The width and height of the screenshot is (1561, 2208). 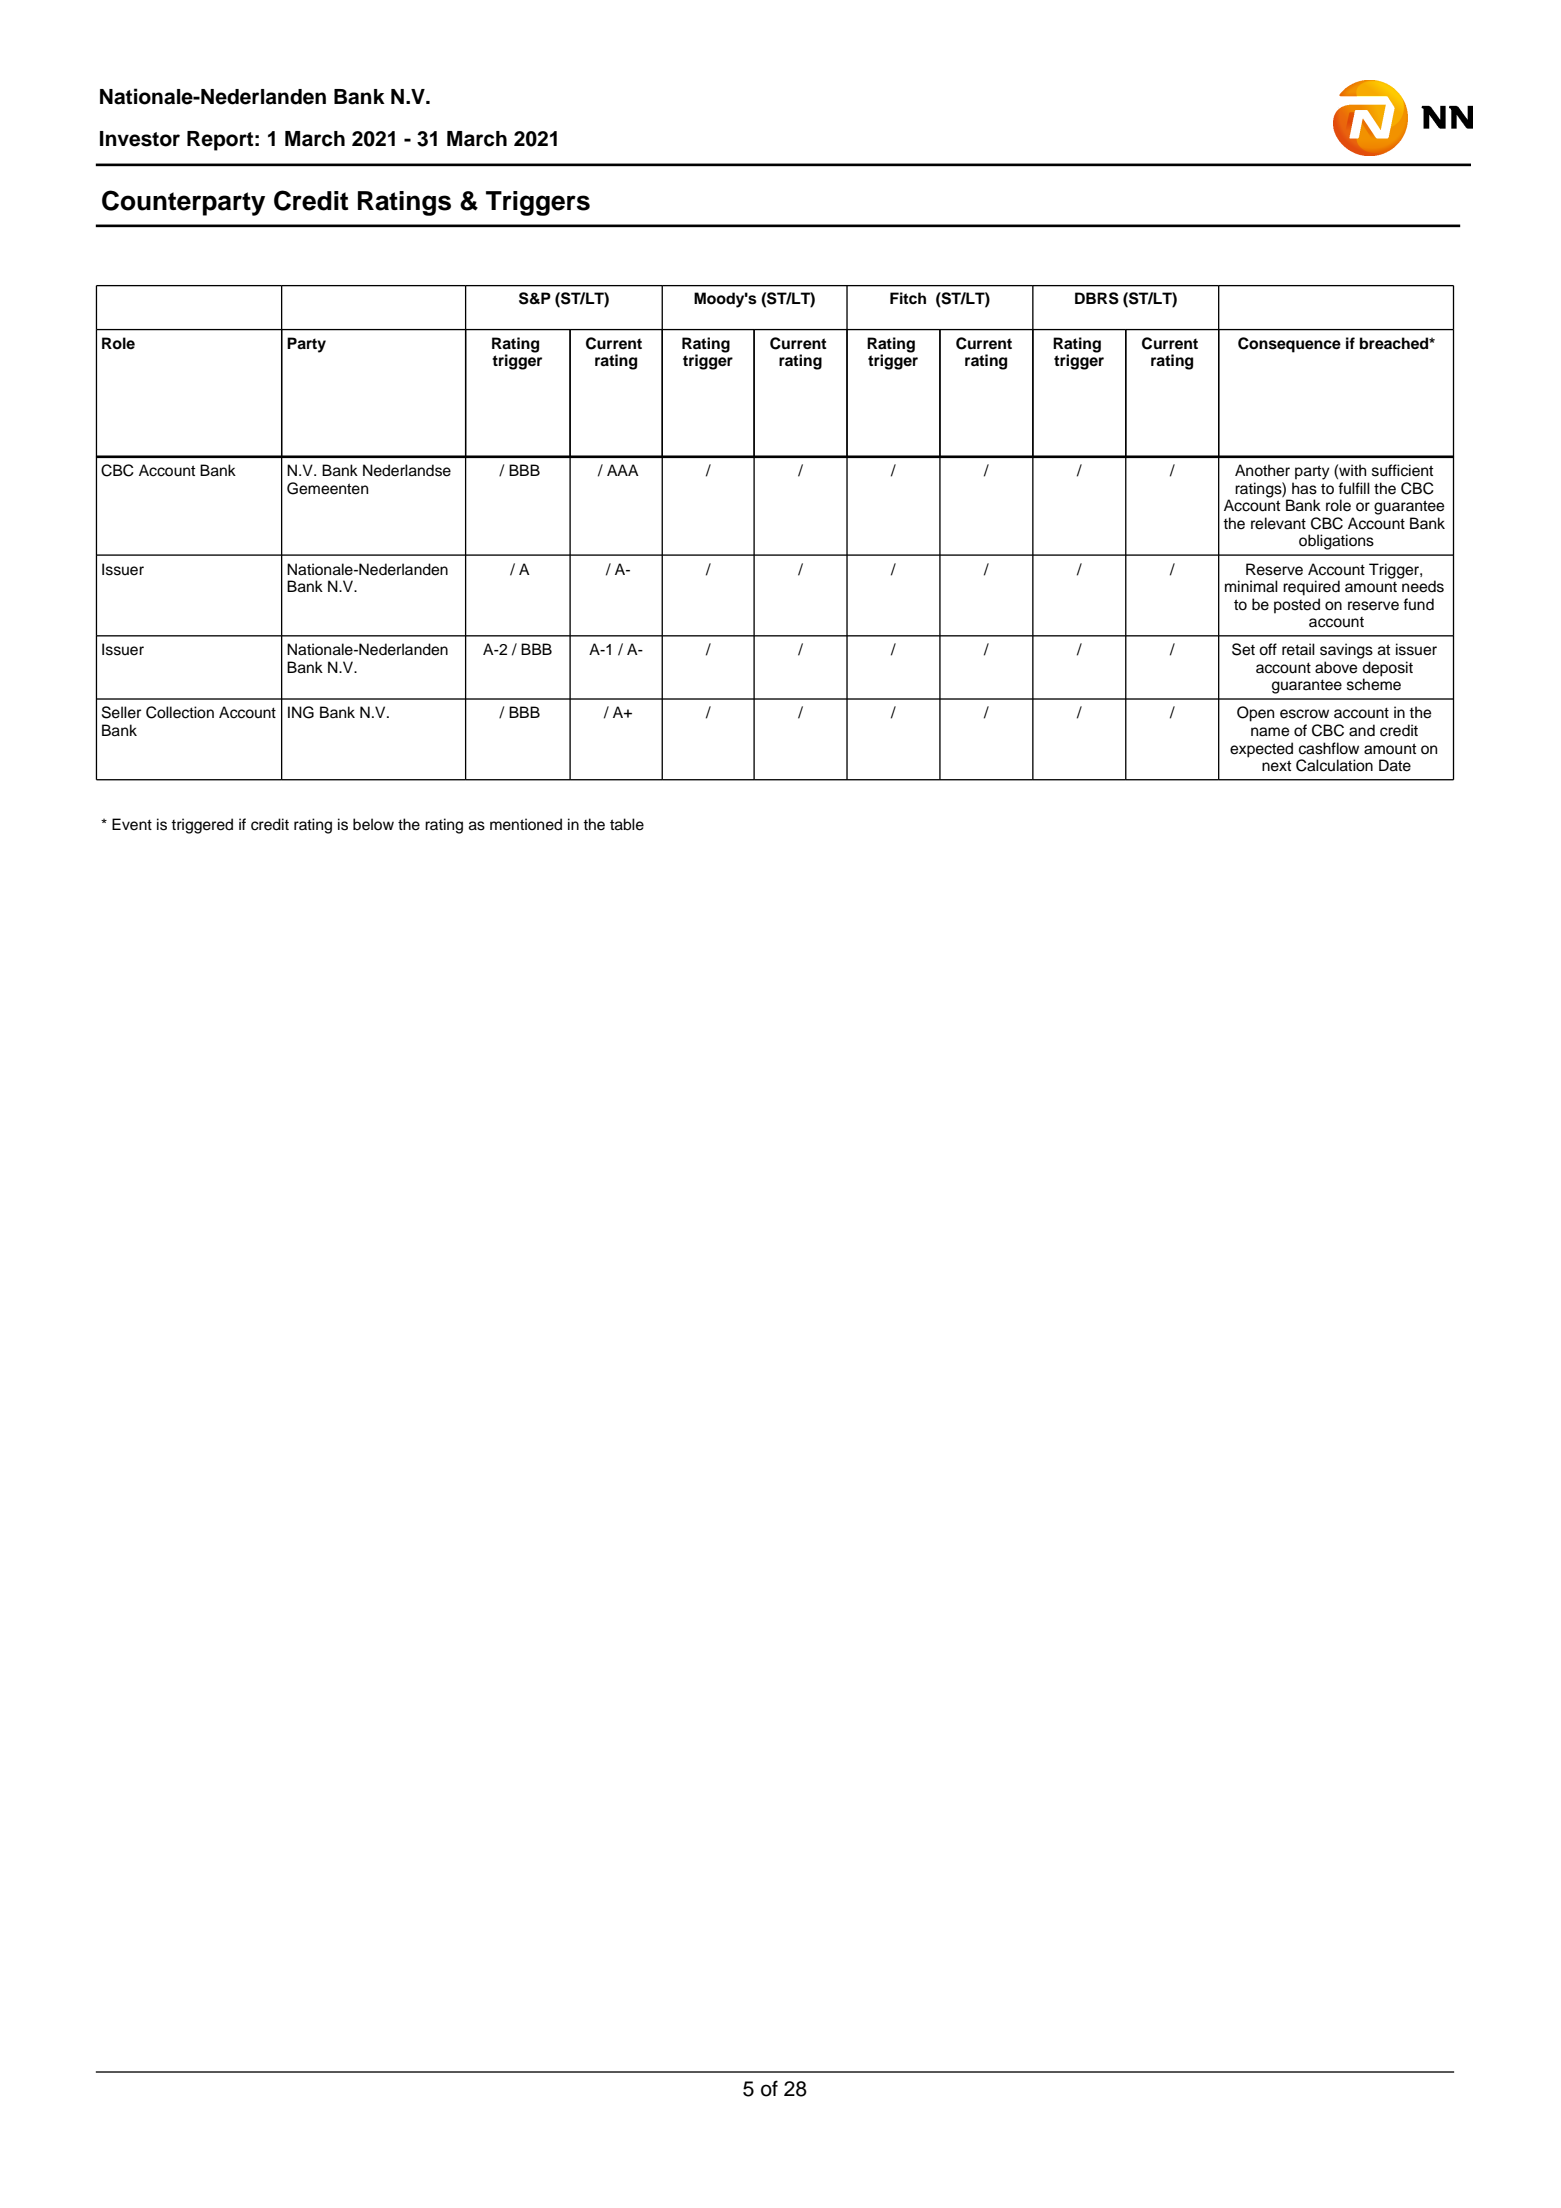 What do you see at coordinates (180, 712) in the screenshot?
I see `Collection` at bounding box center [180, 712].
